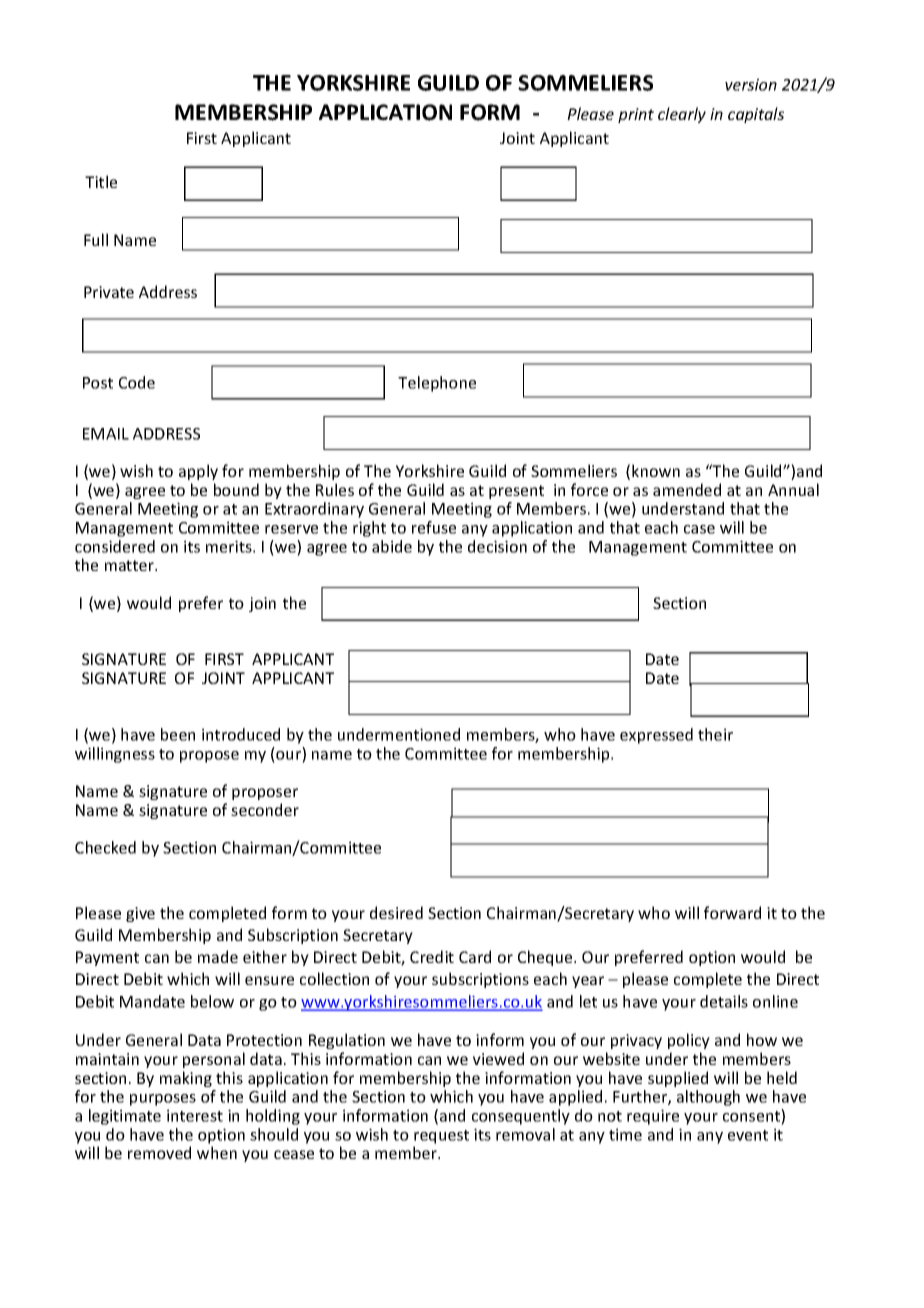  I want to click on request, so click(441, 1137).
